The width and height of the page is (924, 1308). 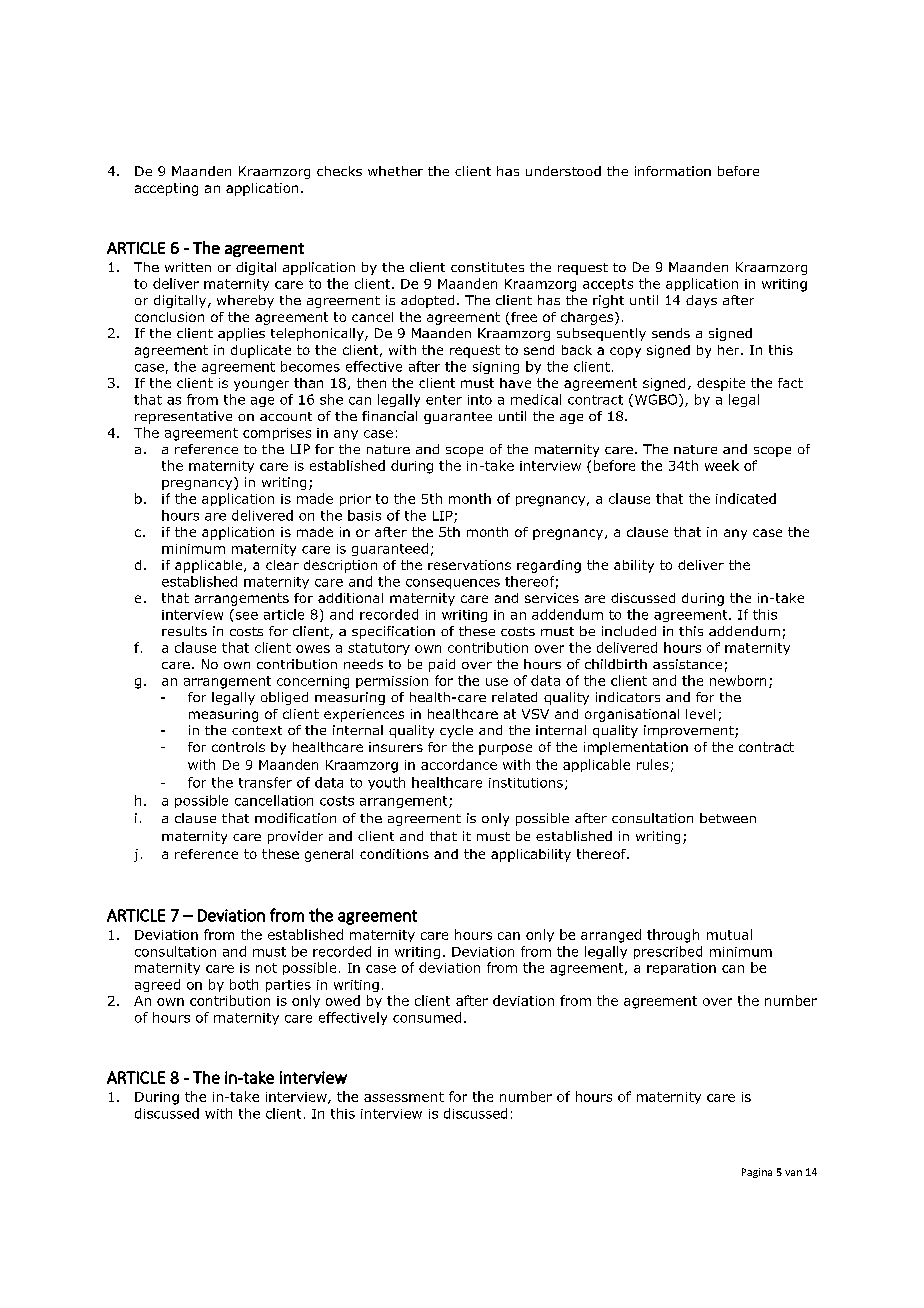 What do you see at coordinates (166, 189) in the page?
I see `accepting` at bounding box center [166, 189].
